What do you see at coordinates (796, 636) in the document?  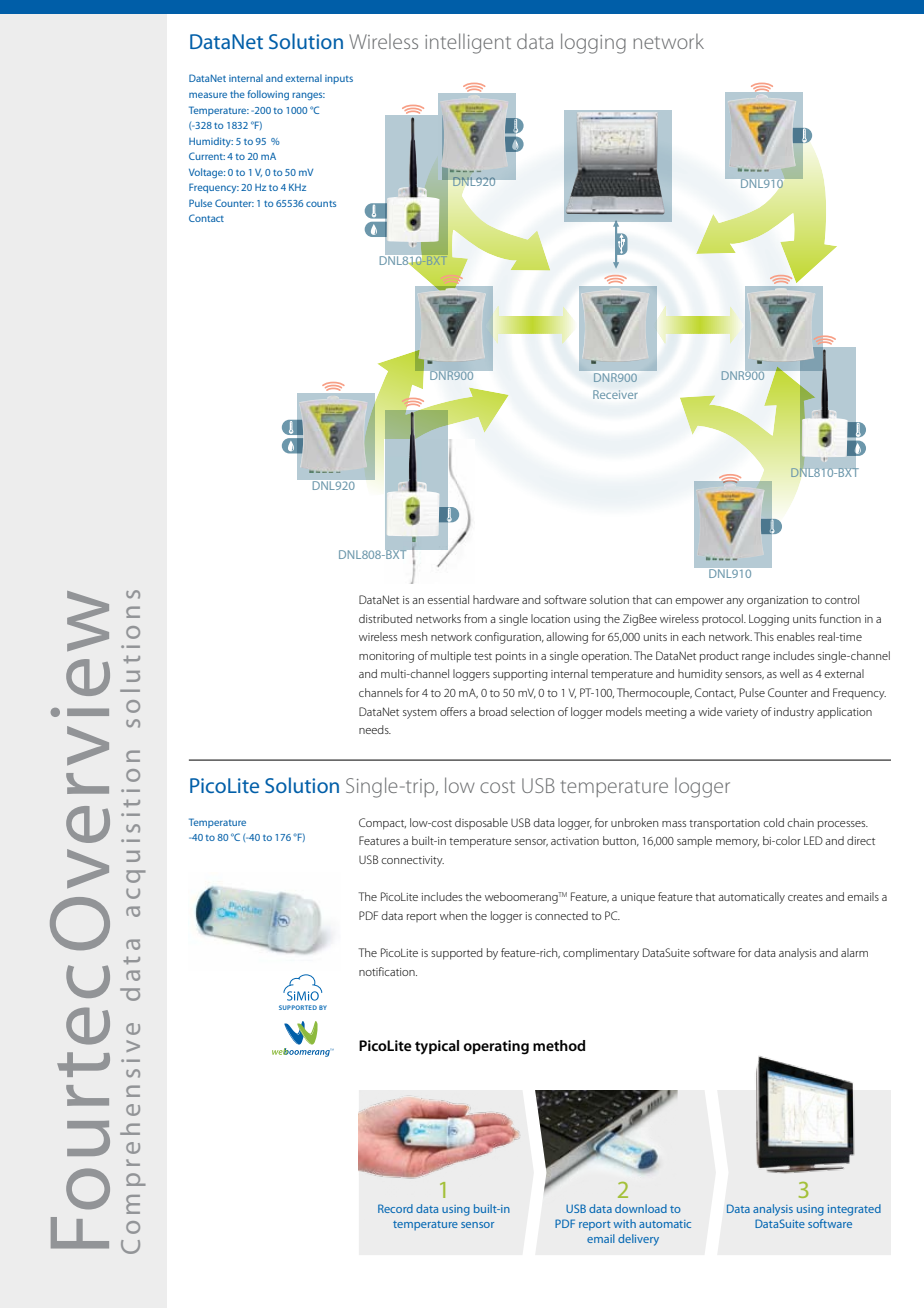 I see `enables` at bounding box center [796, 636].
